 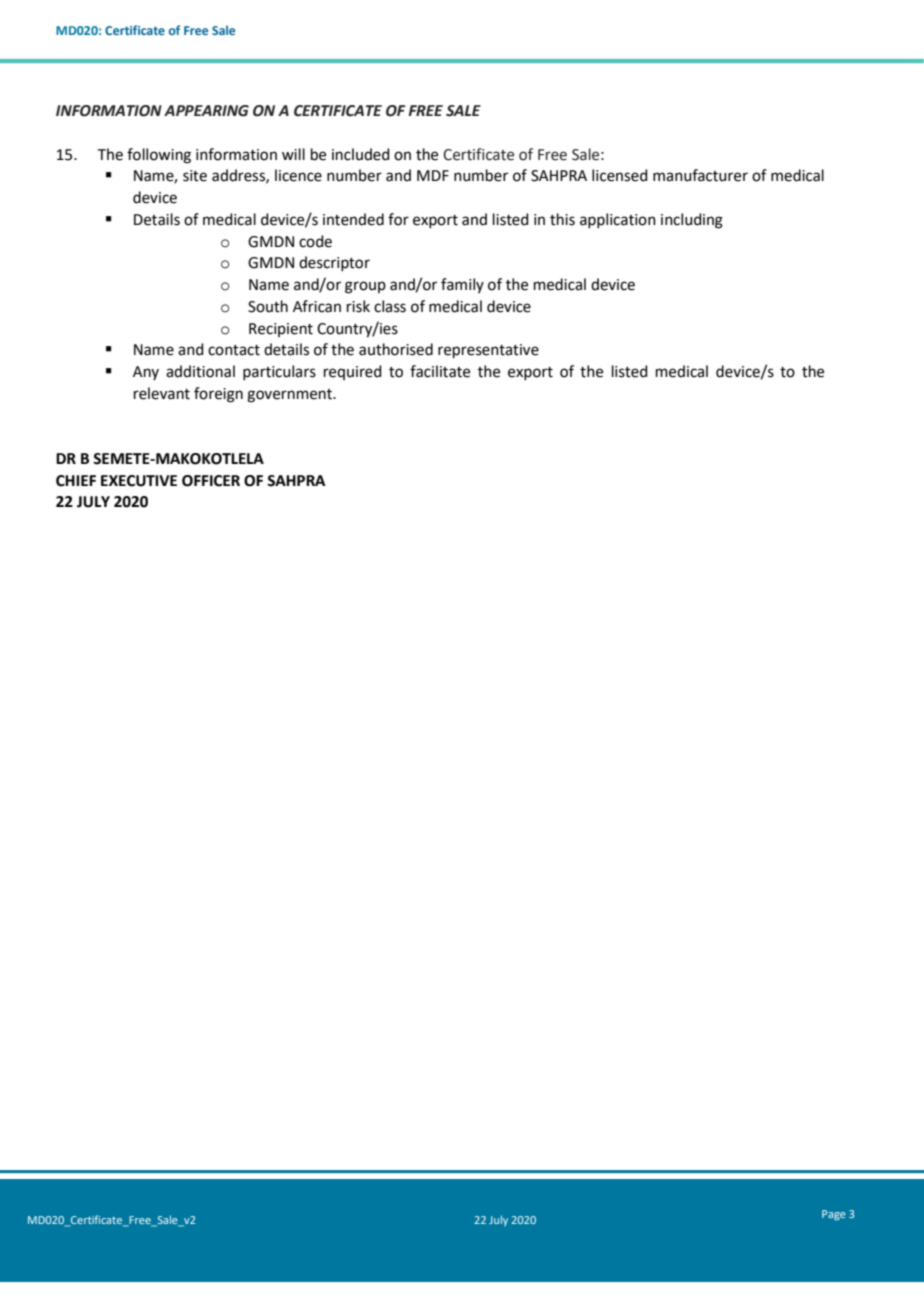 What do you see at coordinates (618, 220) in the image?
I see `application` at bounding box center [618, 220].
